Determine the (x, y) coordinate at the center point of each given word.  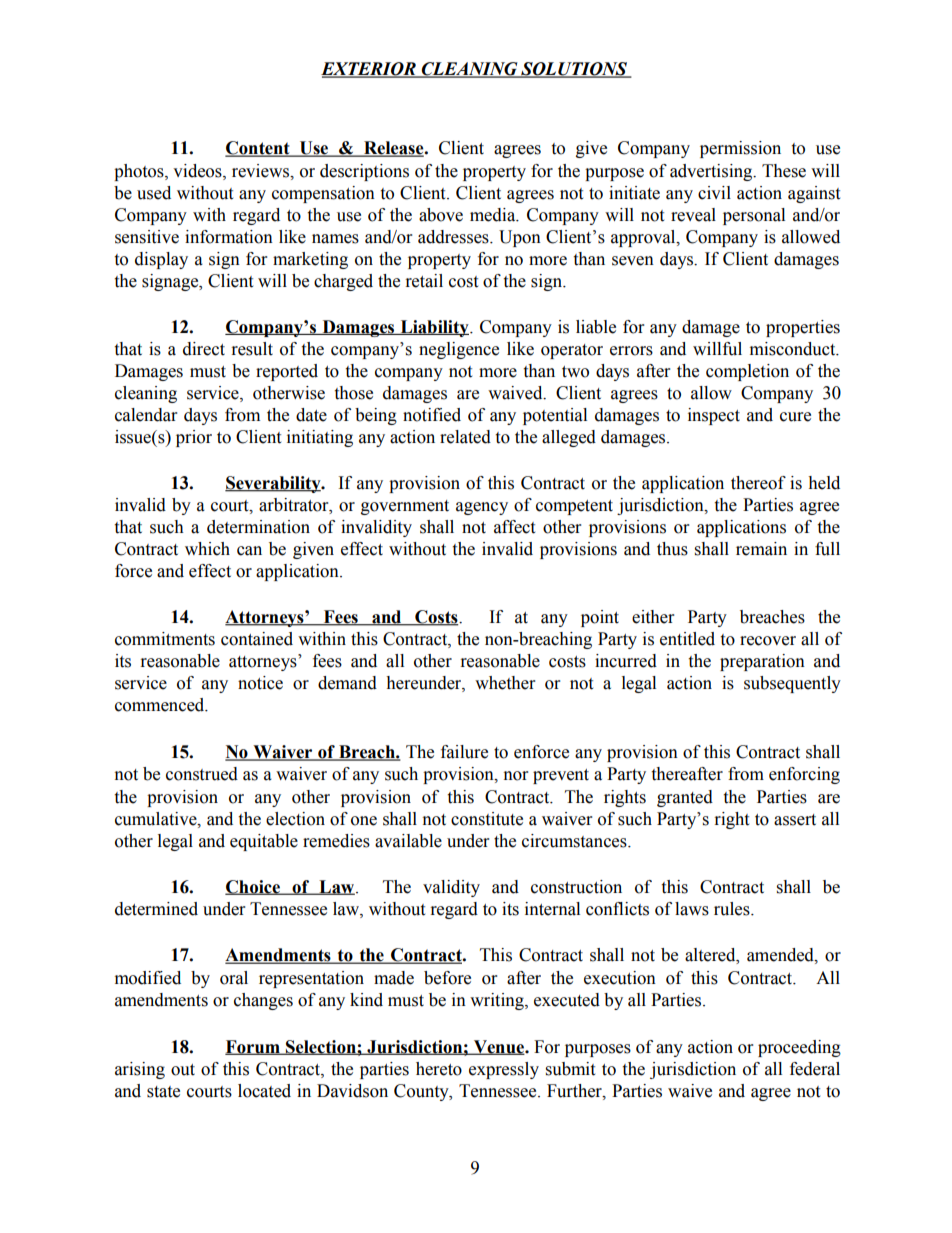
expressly (504, 1070)
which (207, 549)
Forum (253, 1047)
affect (514, 527)
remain (761, 549)
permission (740, 149)
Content (258, 149)
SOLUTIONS (574, 70)
